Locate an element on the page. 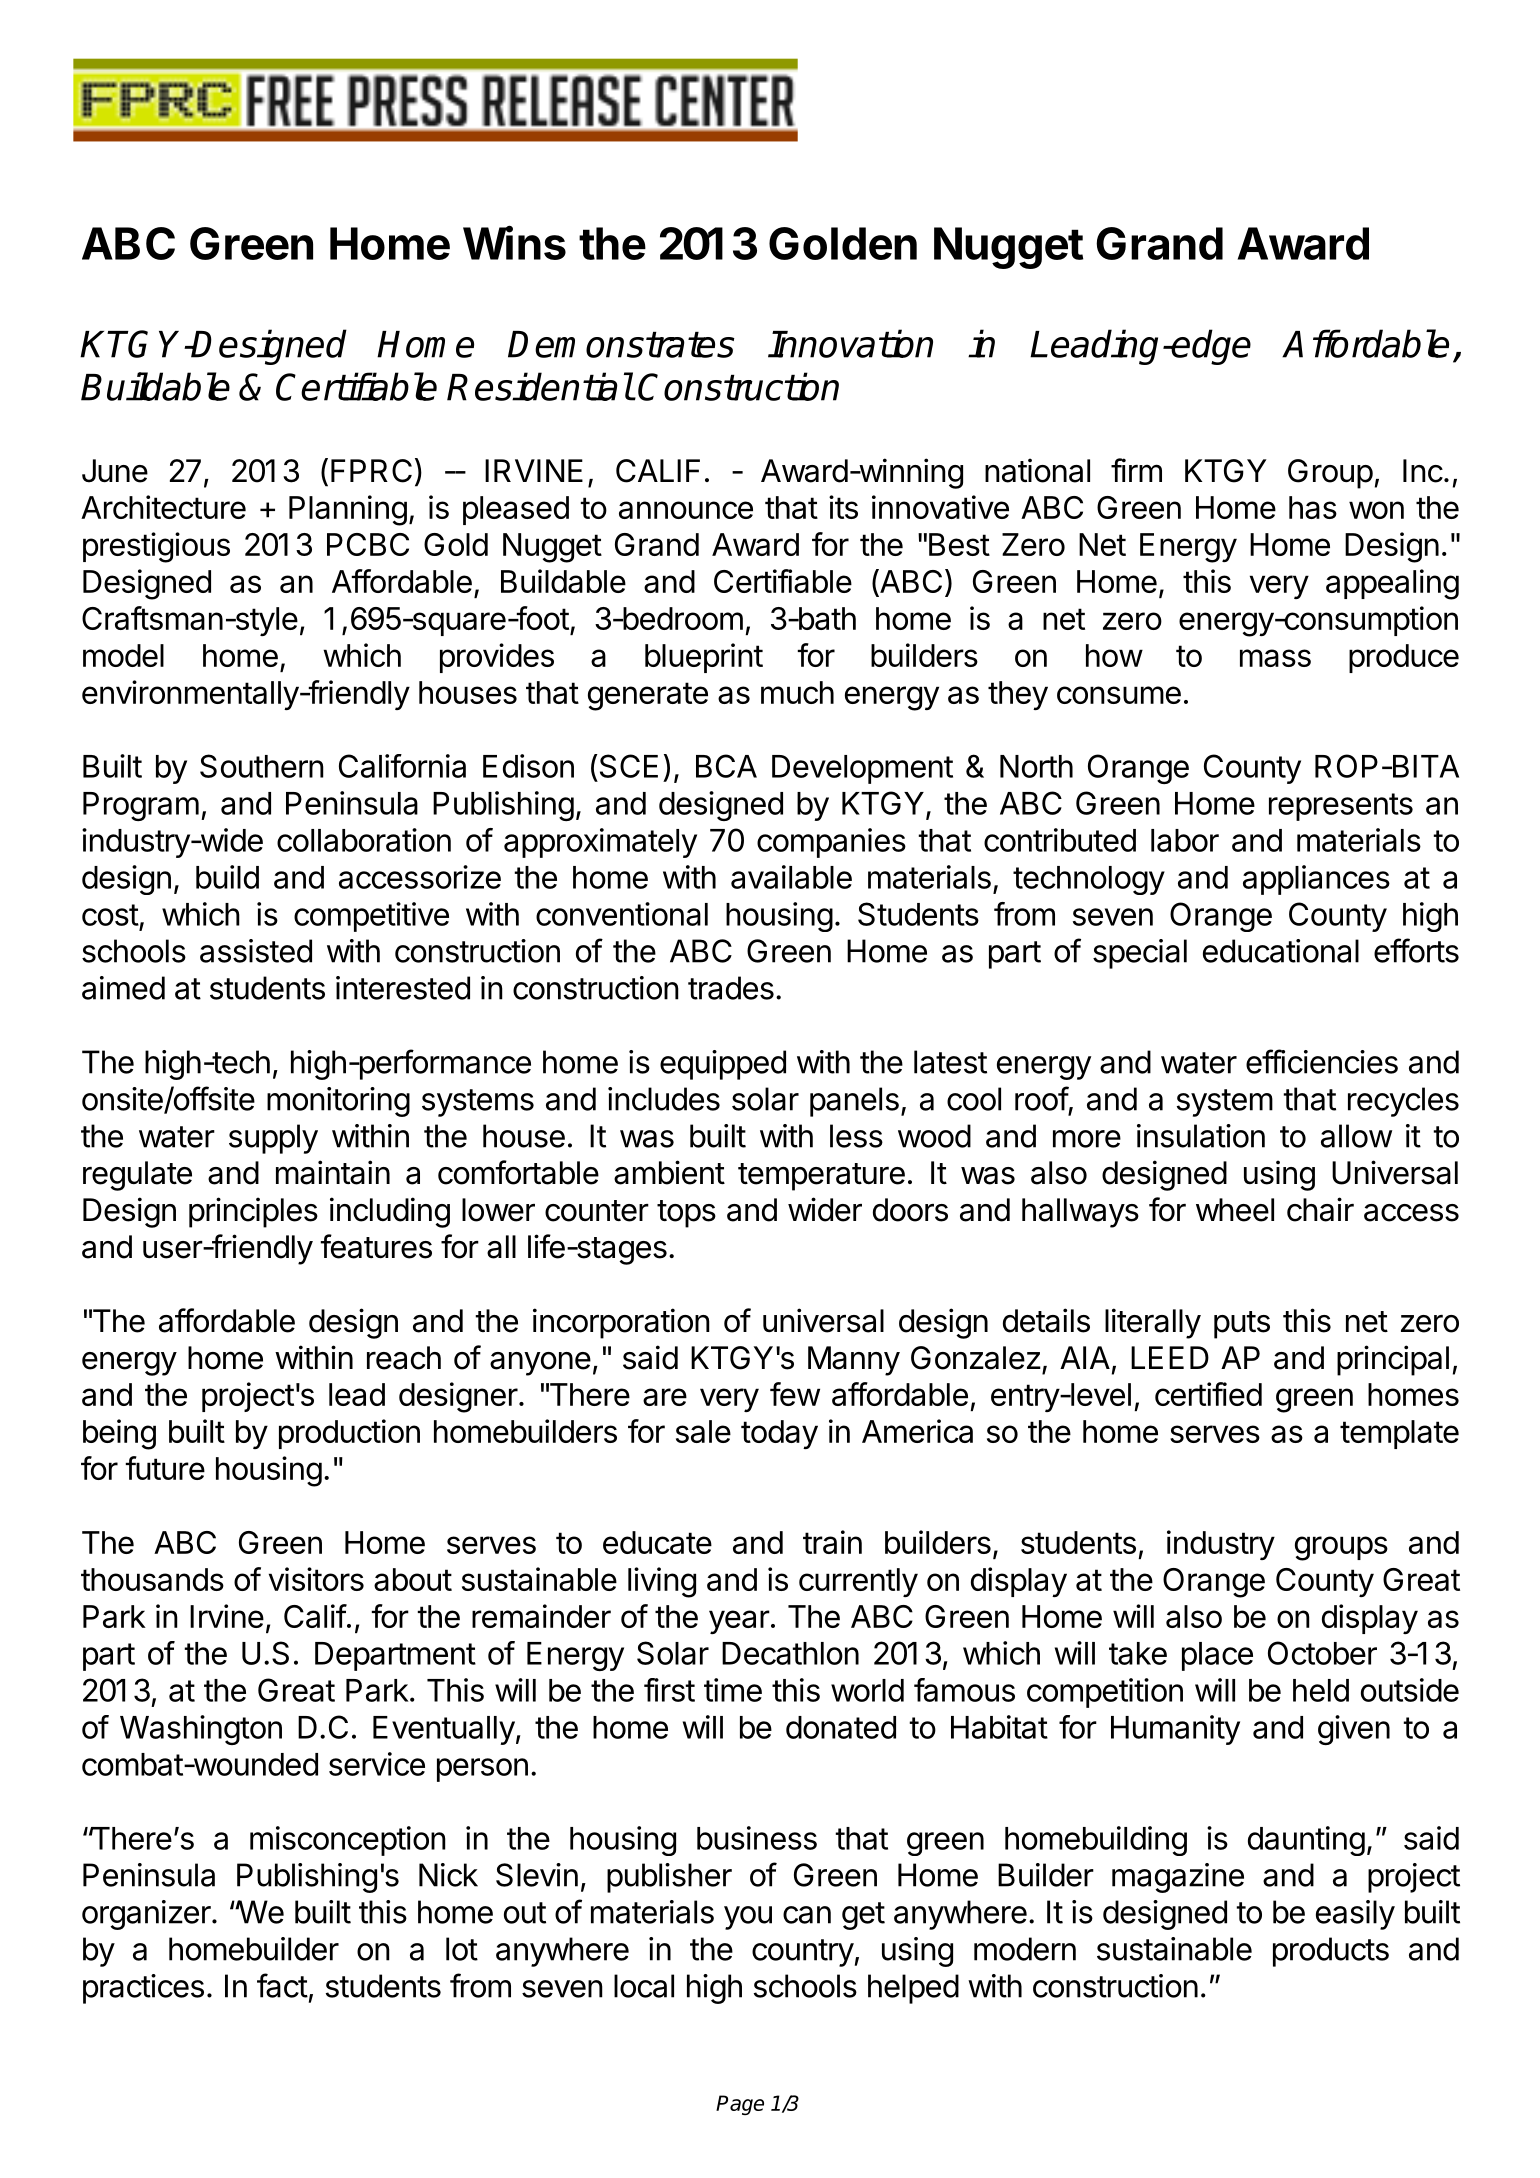 The width and height of the document is (1540, 2178). firm is located at coordinates (1136, 470).
